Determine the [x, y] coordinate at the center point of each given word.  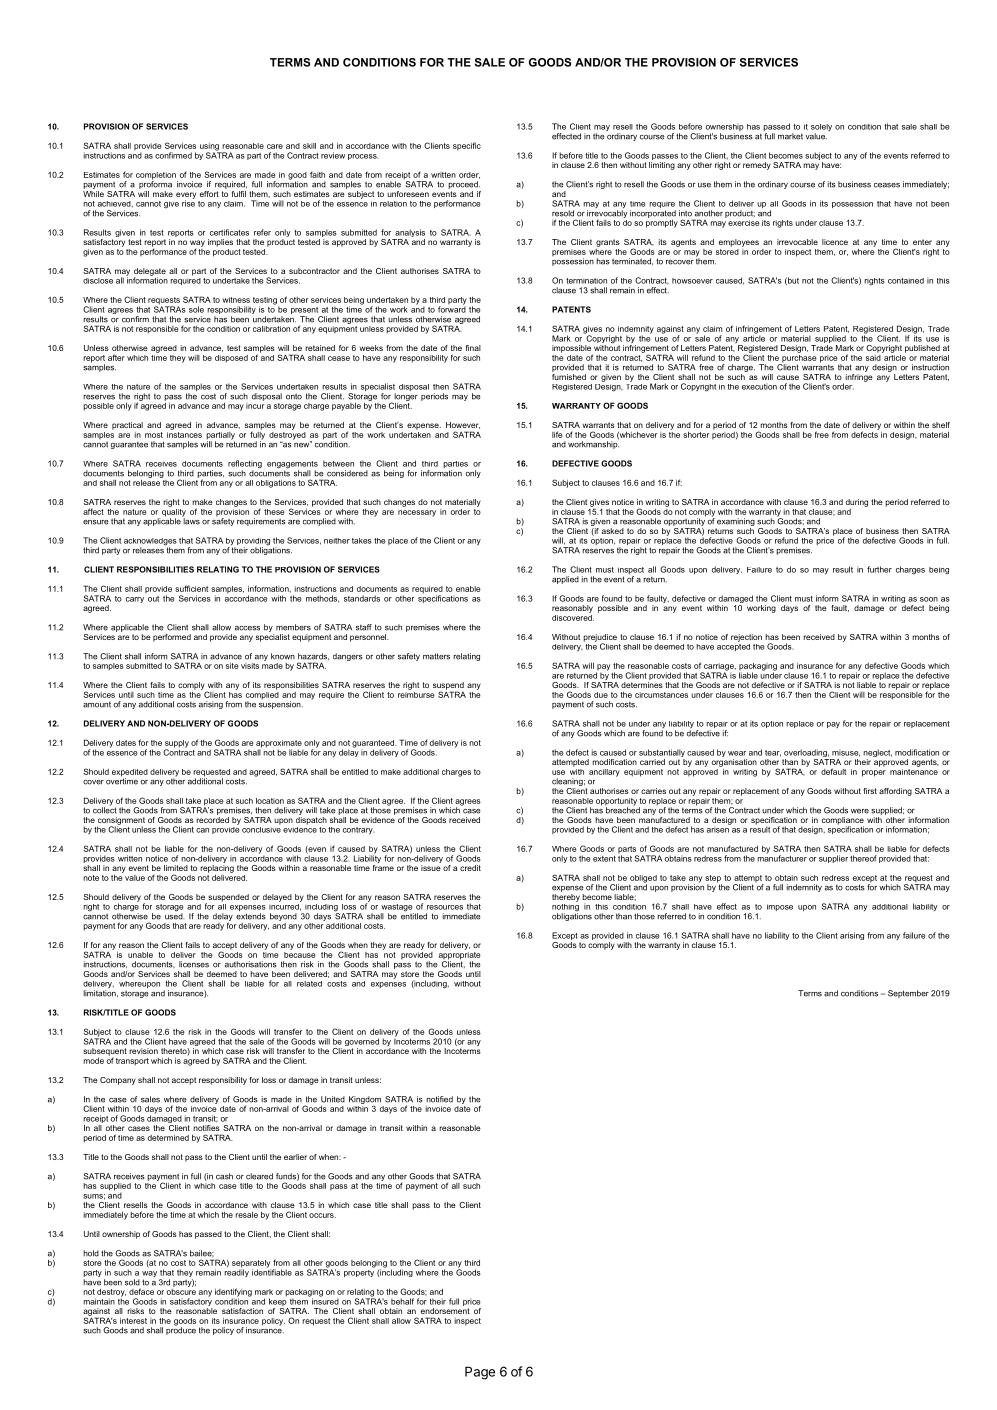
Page [480, 1373]
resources [445, 907]
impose [780, 907]
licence [835, 242]
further [879, 569]
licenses [194, 964]
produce [181, 1330]
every [186, 196]
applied [565, 580]
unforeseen [408, 194]
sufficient [191, 588]
